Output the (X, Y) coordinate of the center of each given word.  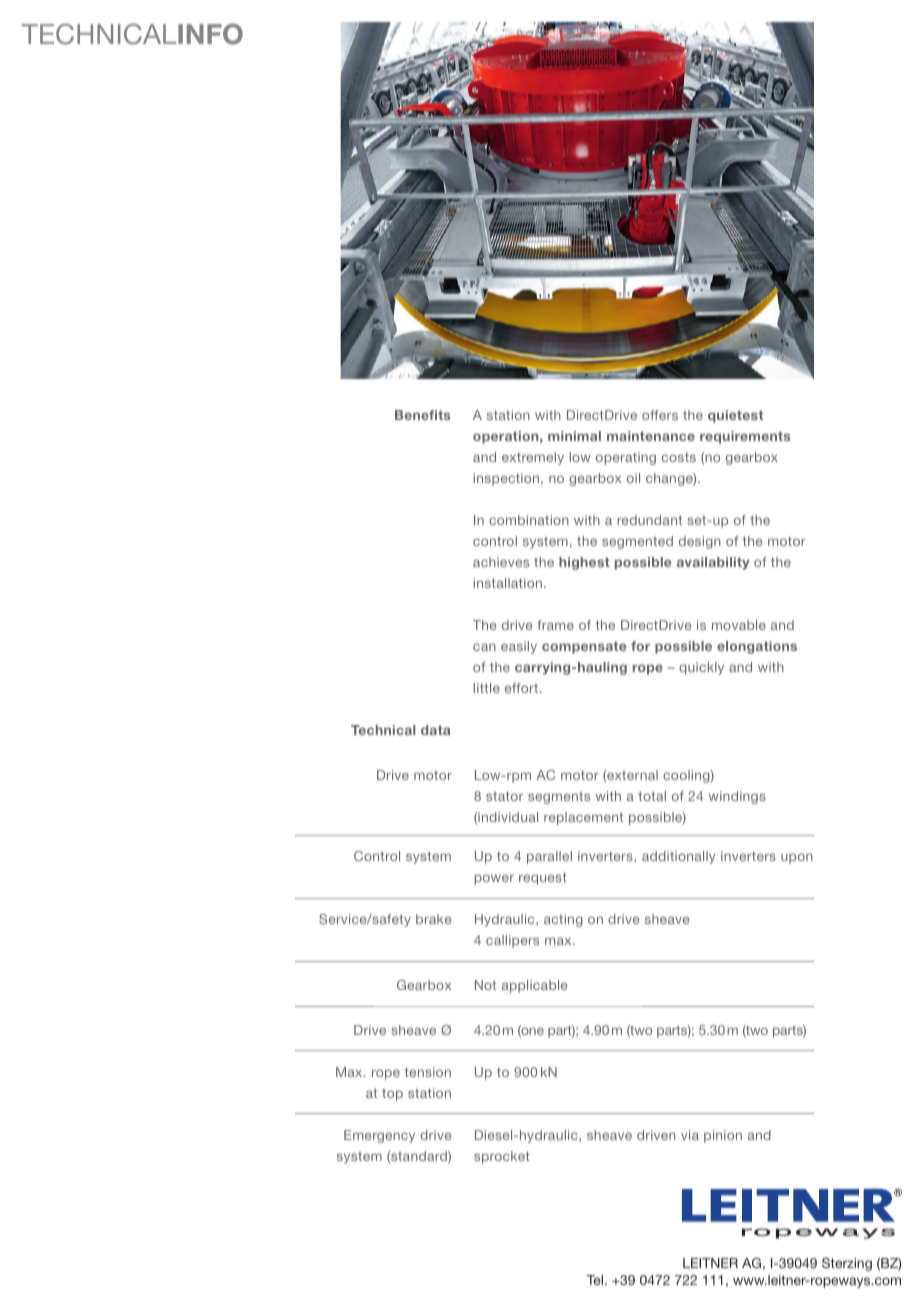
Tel (596, 1280)
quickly (701, 668)
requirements (745, 437)
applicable (534, 986)
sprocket (502, 1157)
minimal (574, 436)
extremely (533, 458)
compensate (584, 647)
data (435, 730)
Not (485, 985)
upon (797, 858)
